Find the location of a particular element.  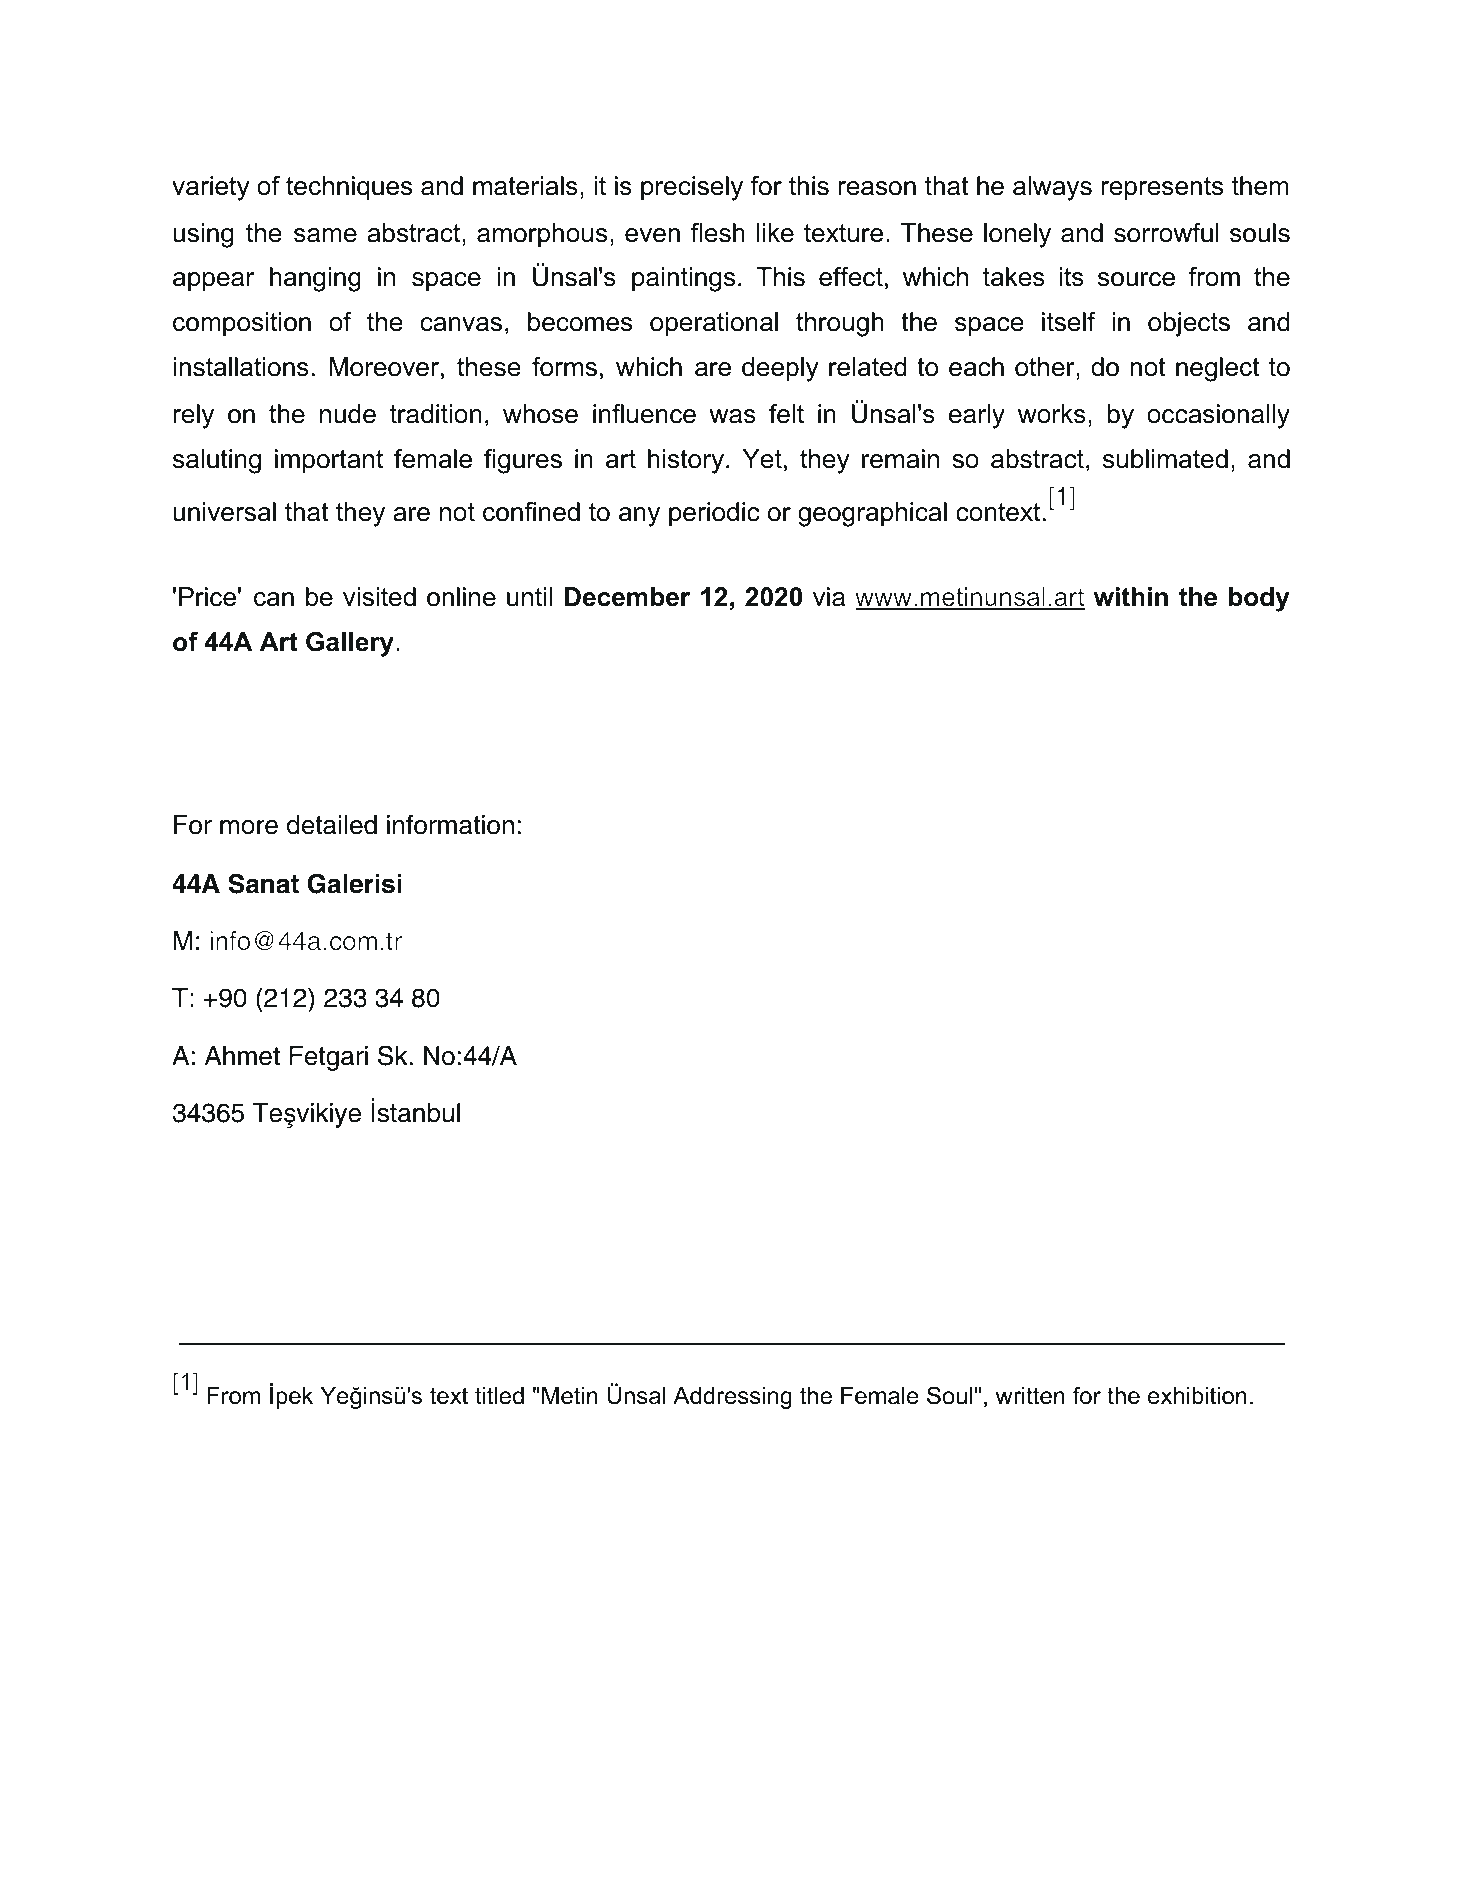

important is located at coordinates (329, 461).
